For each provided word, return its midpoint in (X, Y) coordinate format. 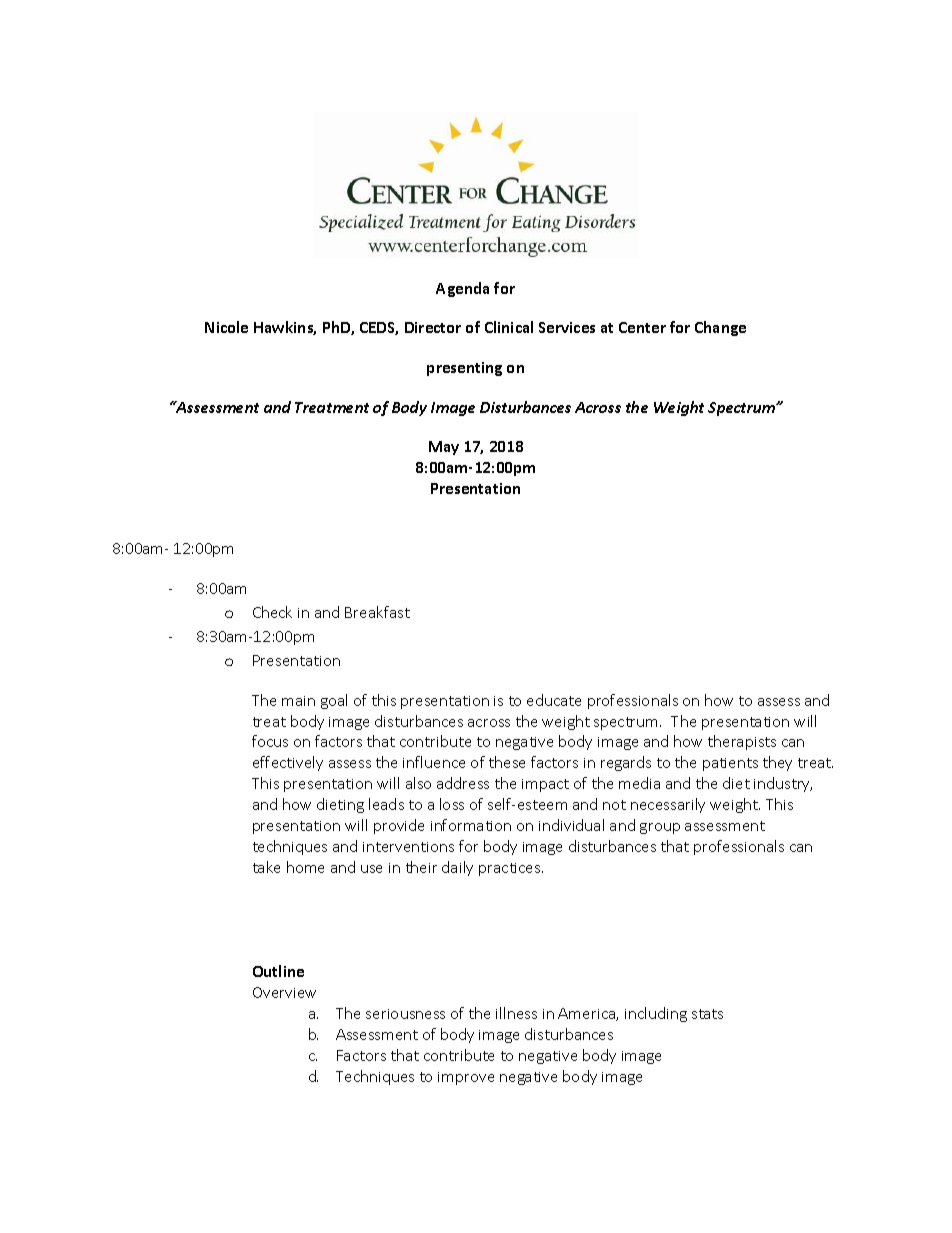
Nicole (226, 327)
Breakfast (377, 612)
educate (554, 700)
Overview (284, 992)
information (471, 825)
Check (272, 612)
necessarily (668, 805)
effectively (288, 763)
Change (720, 328)
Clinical (509, 327)
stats (707, 1014)
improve (466, 1078)
